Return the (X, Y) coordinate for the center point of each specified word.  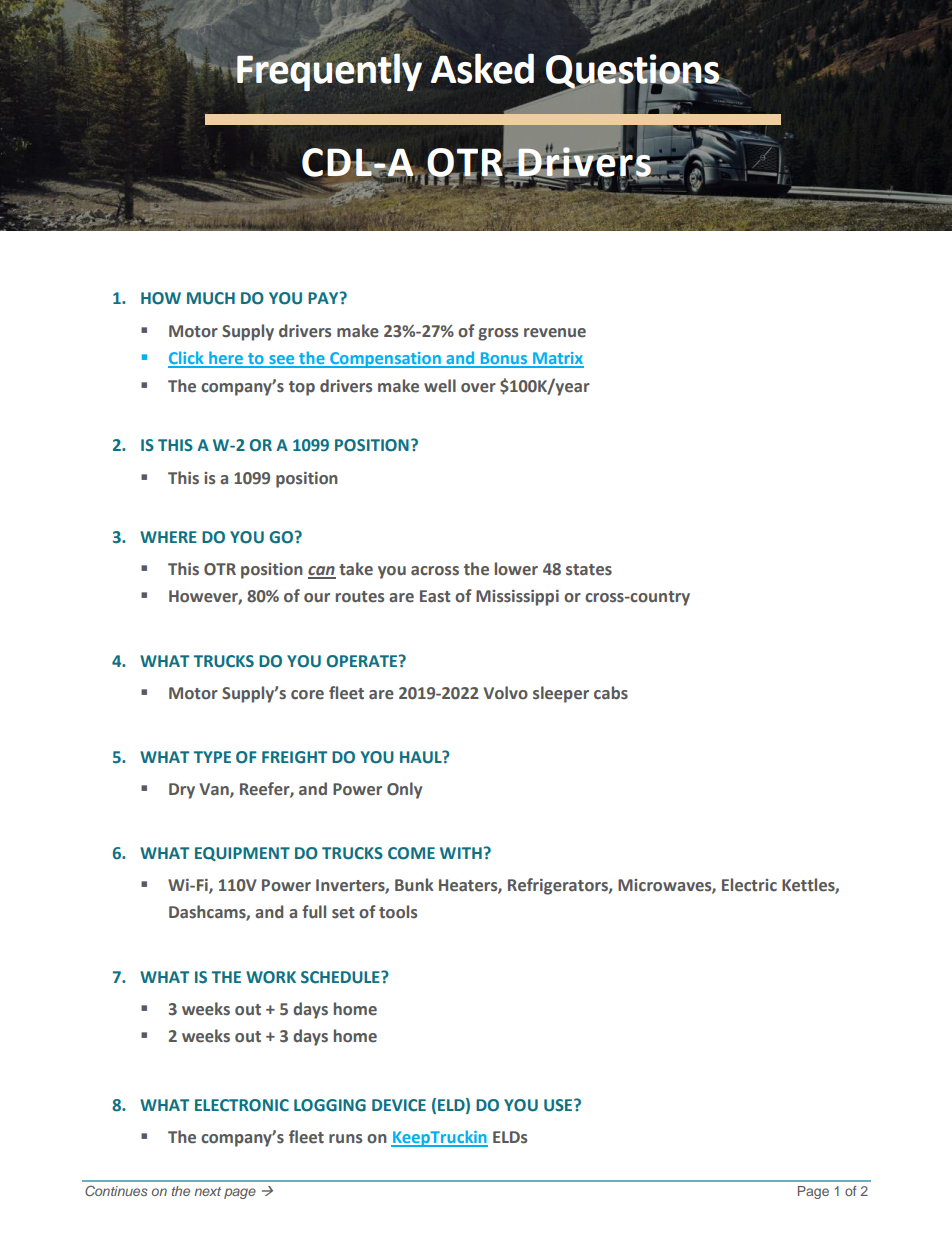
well (440, 386)
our (317, 598)
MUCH (211, 298)
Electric (749, 885)
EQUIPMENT (242, 854)
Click (187, 359)
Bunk (414, 884)
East (435, 596)
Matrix (557, 359)
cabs (611, 693)
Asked (482, 68)
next (207, 1191)
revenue (555, 333)
